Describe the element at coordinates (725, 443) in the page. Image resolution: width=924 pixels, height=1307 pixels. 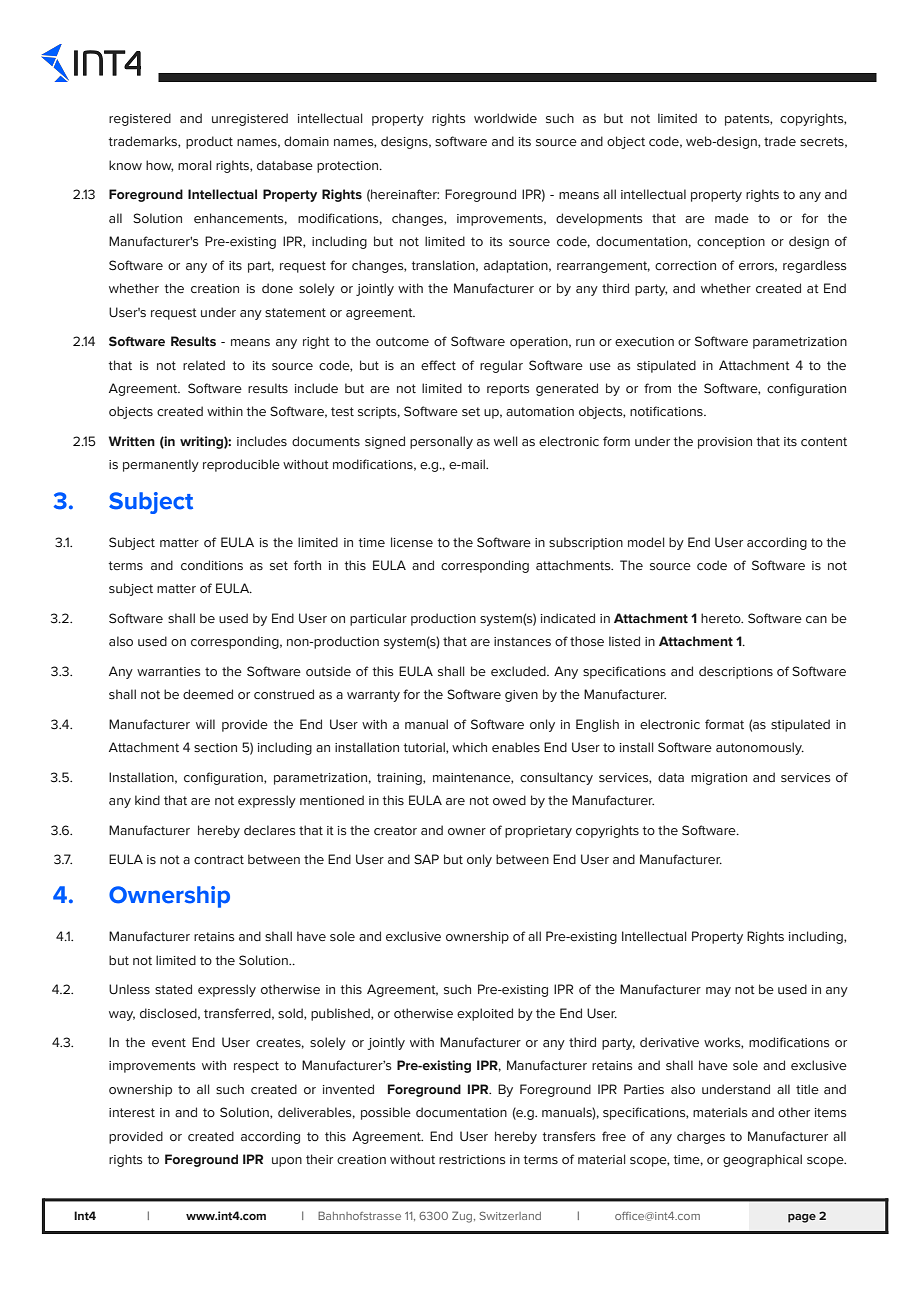
I see `provision` at that location.
